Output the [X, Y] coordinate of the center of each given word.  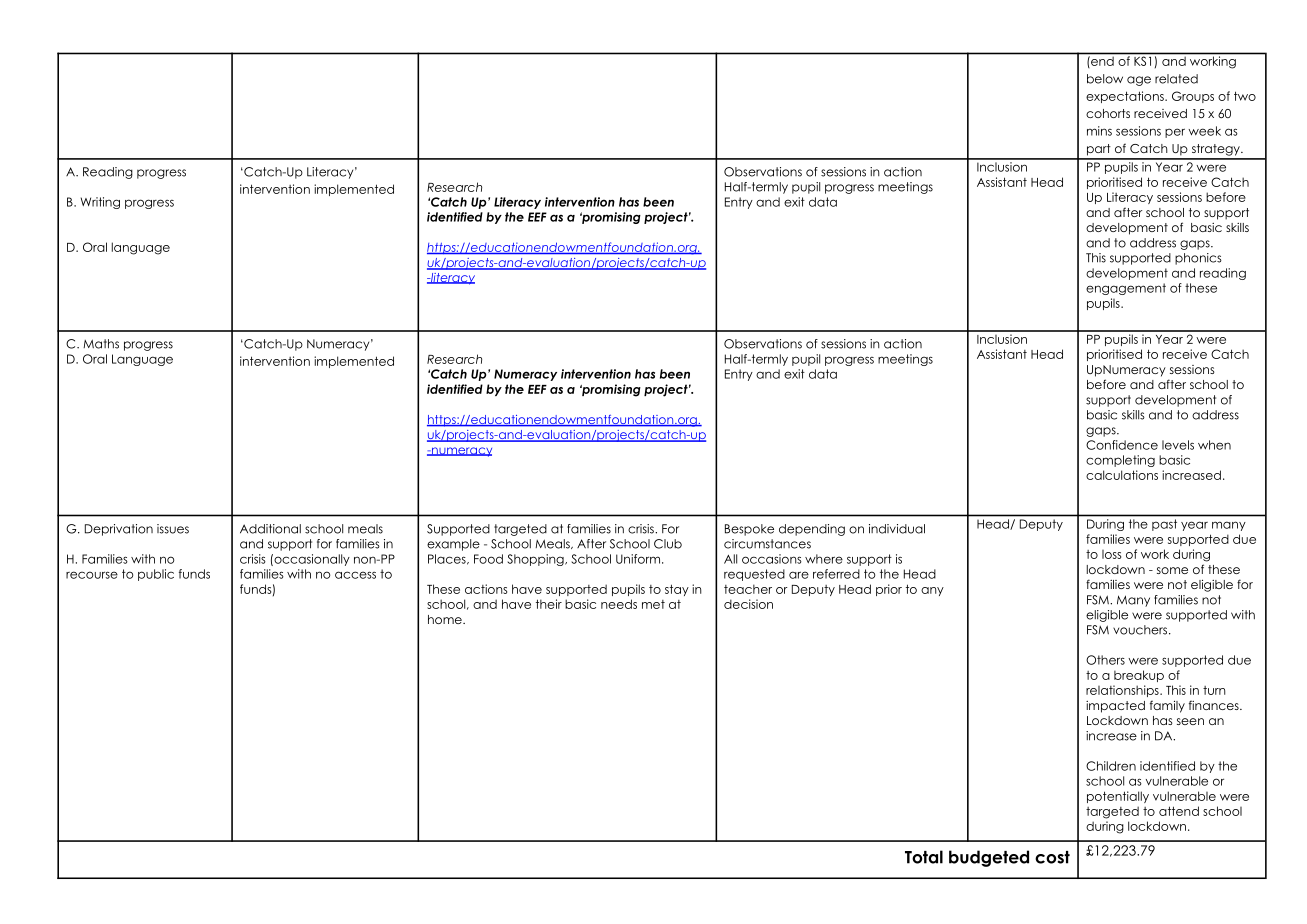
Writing [100, 203]
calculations [1122, 475]
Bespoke [749, 530]
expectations [1126, 97]
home [446, 619]
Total [924, 857]
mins [1099, 131]
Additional [270, 529]
